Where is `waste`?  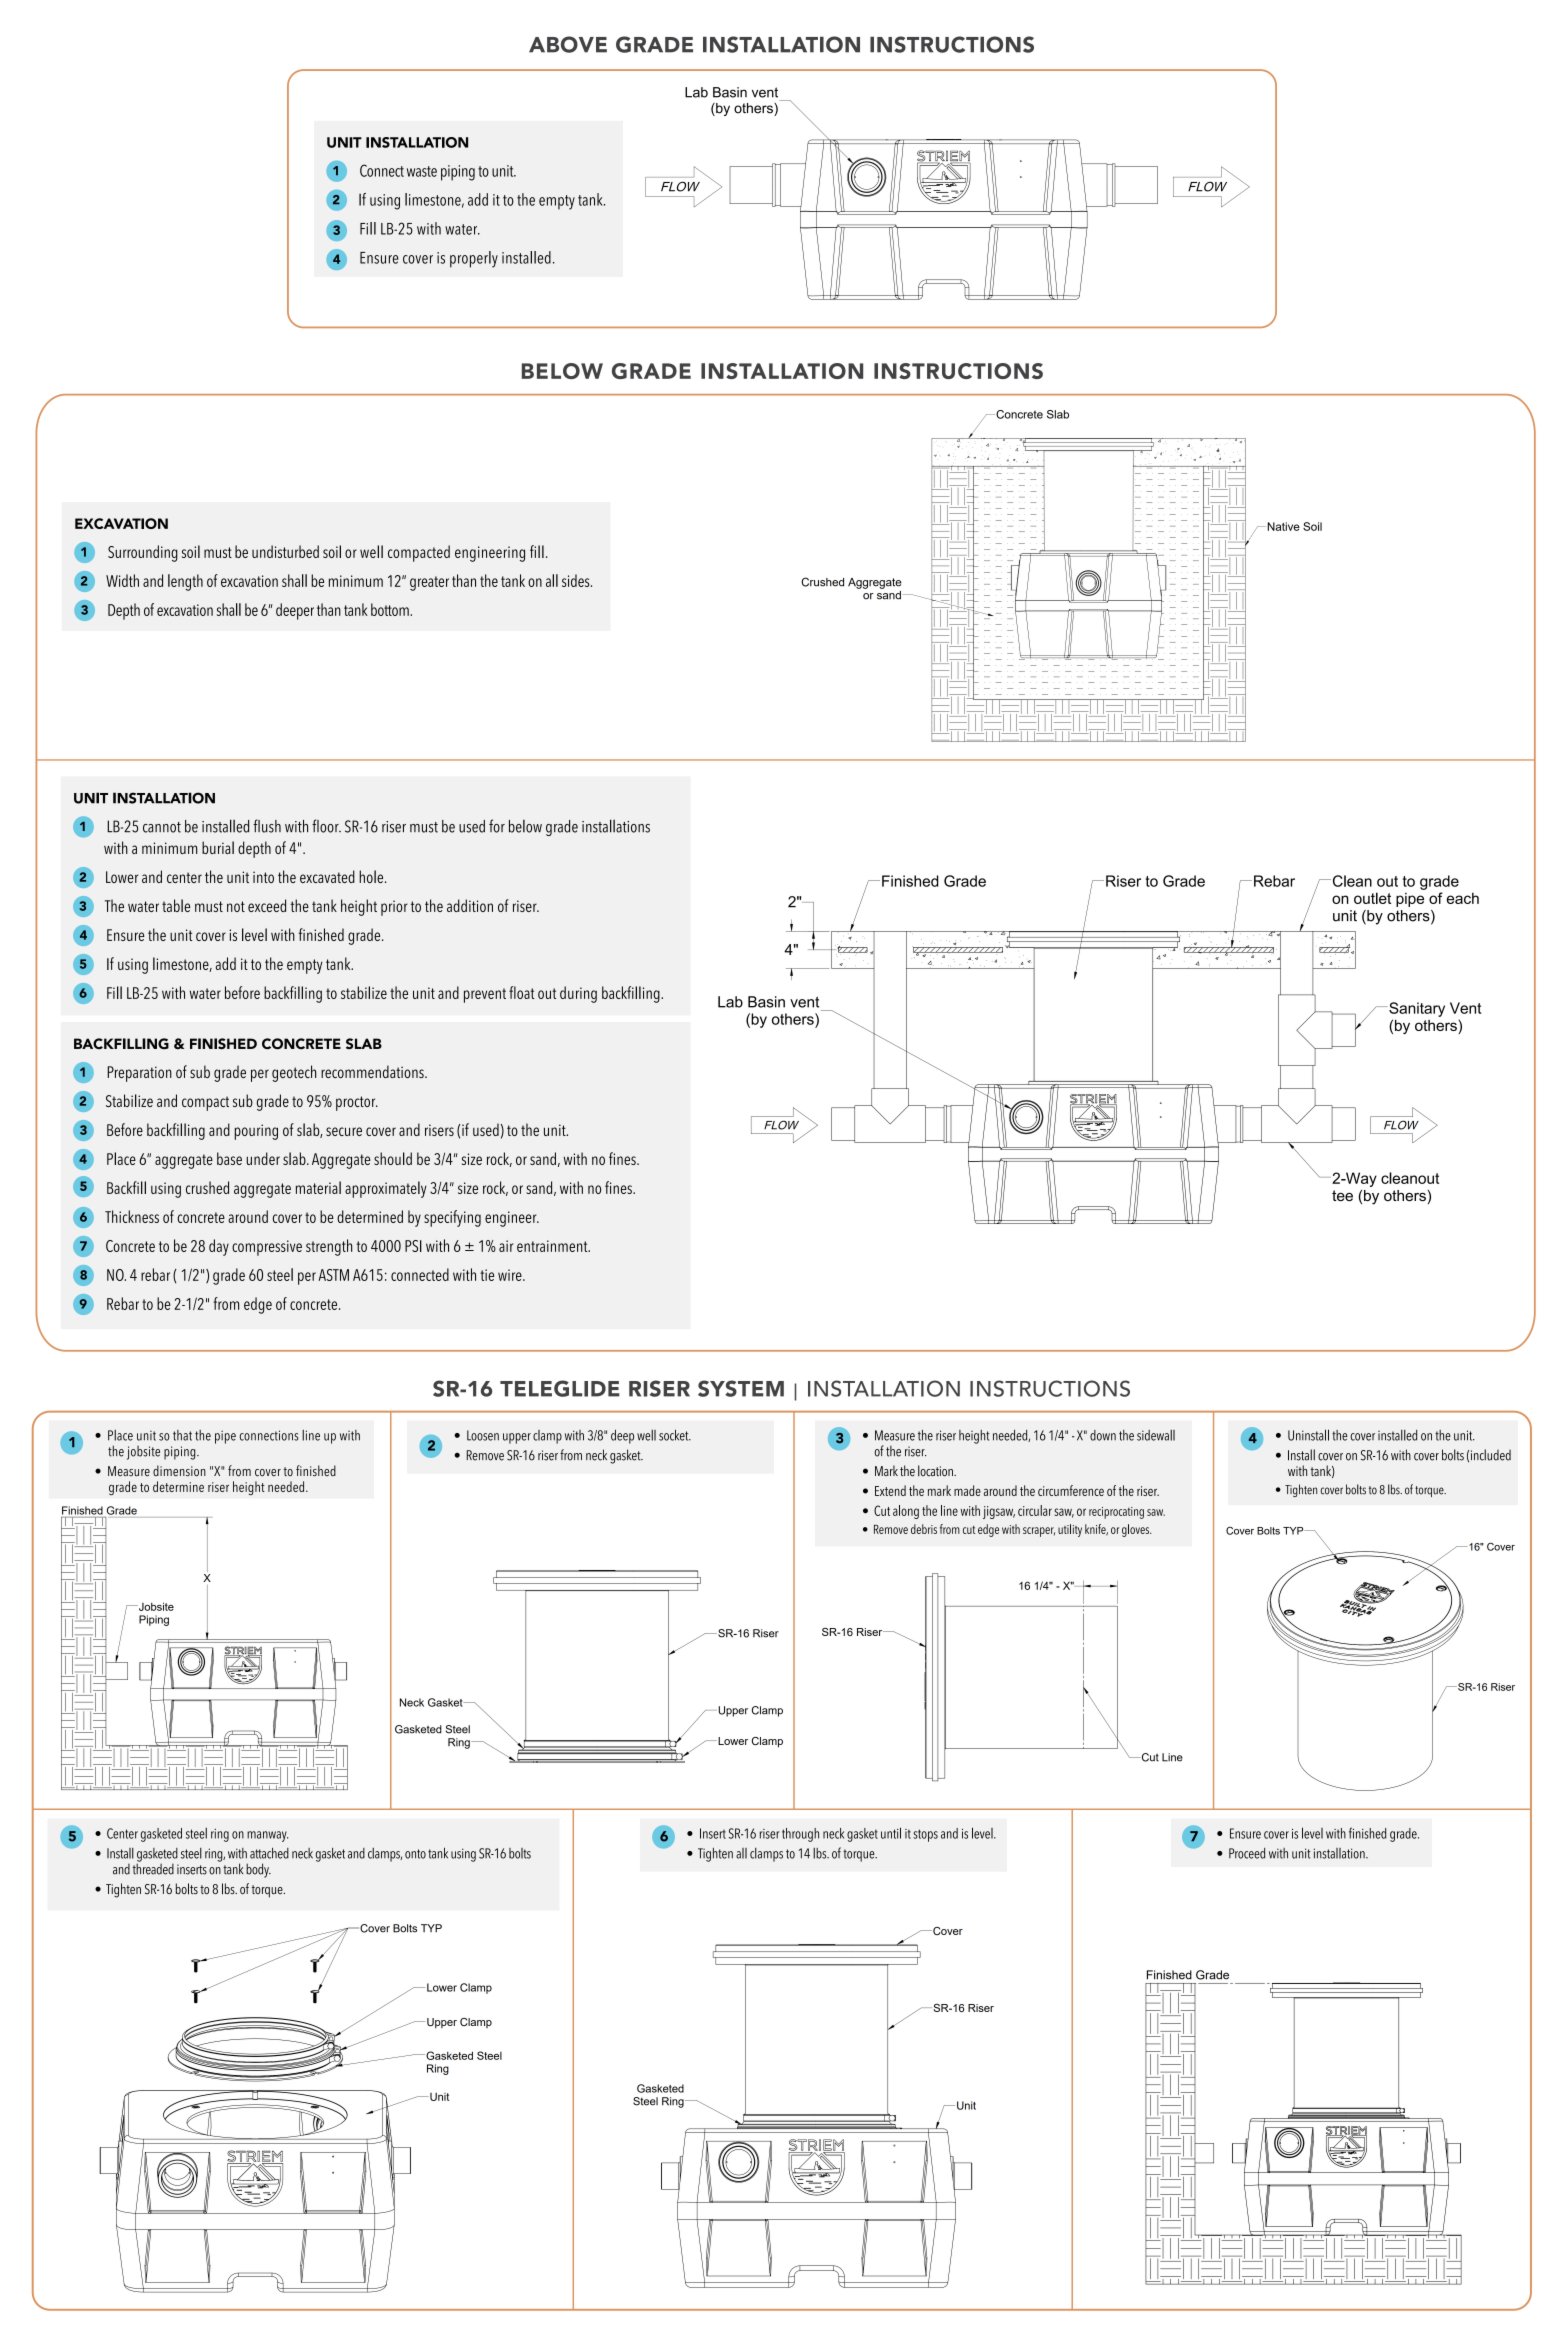 waste is located at coordinates (422, 171).
